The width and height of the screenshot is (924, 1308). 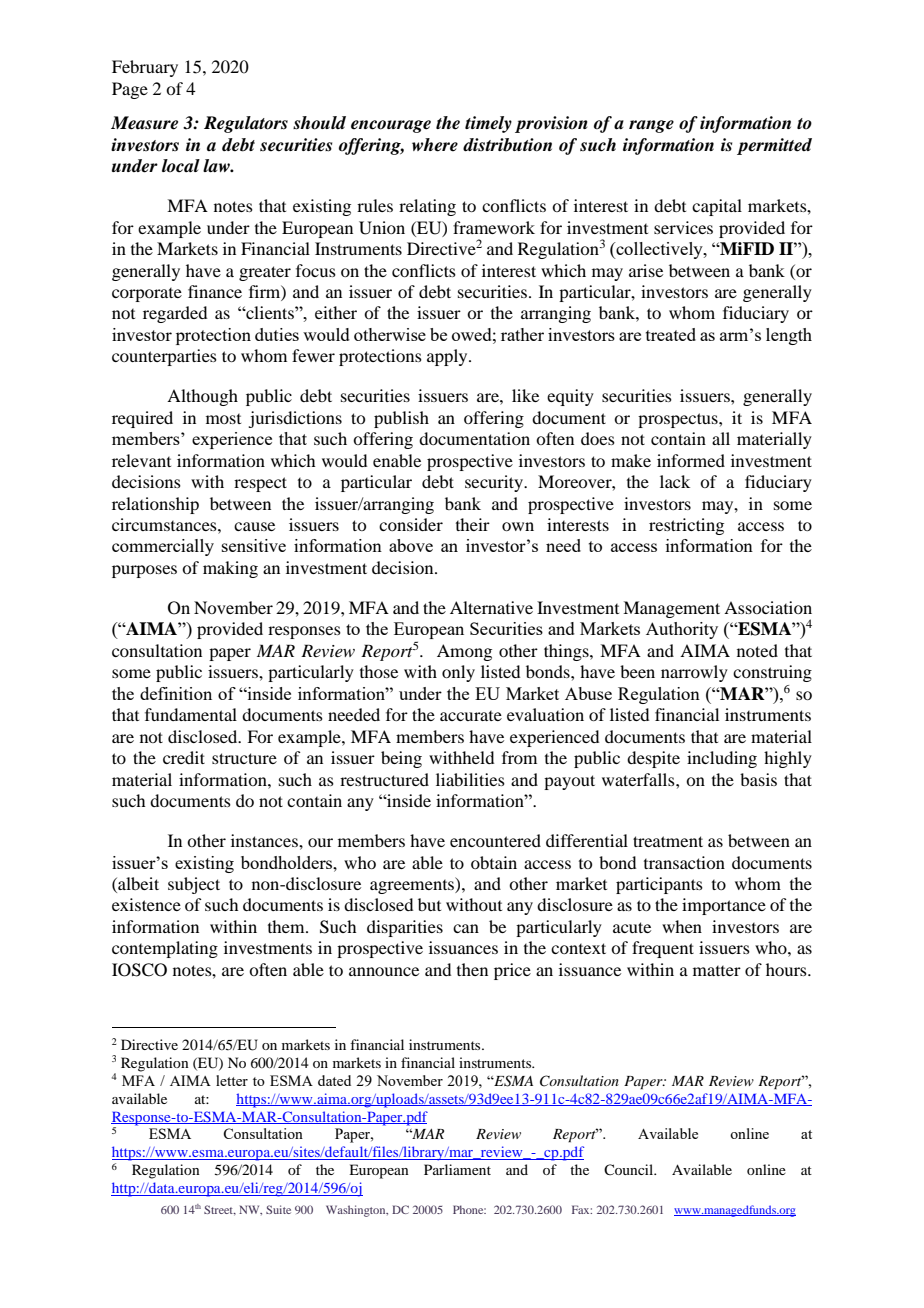 What do you see at coordinates (220, 1210) in the screenshot?
I see `Street` at bounding box center [220, 1210].
